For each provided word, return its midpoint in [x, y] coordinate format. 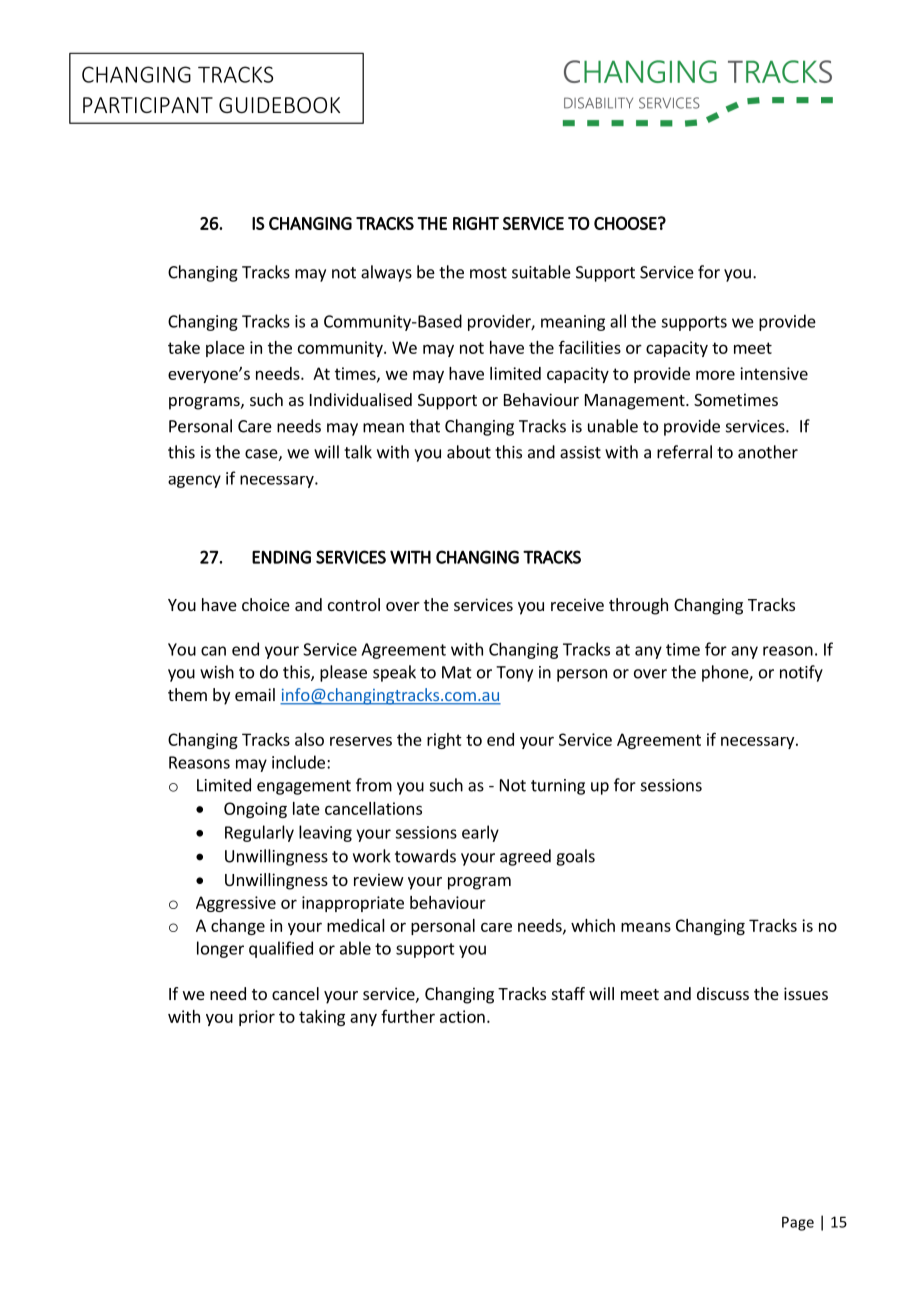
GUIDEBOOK [279, 105]
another [768, 452]
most [488, 273]
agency [194, 481]
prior [257, 1018]
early [480, 833]
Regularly [259, 833]
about [469, 452]
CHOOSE [626, 223]
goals [575, 857]
